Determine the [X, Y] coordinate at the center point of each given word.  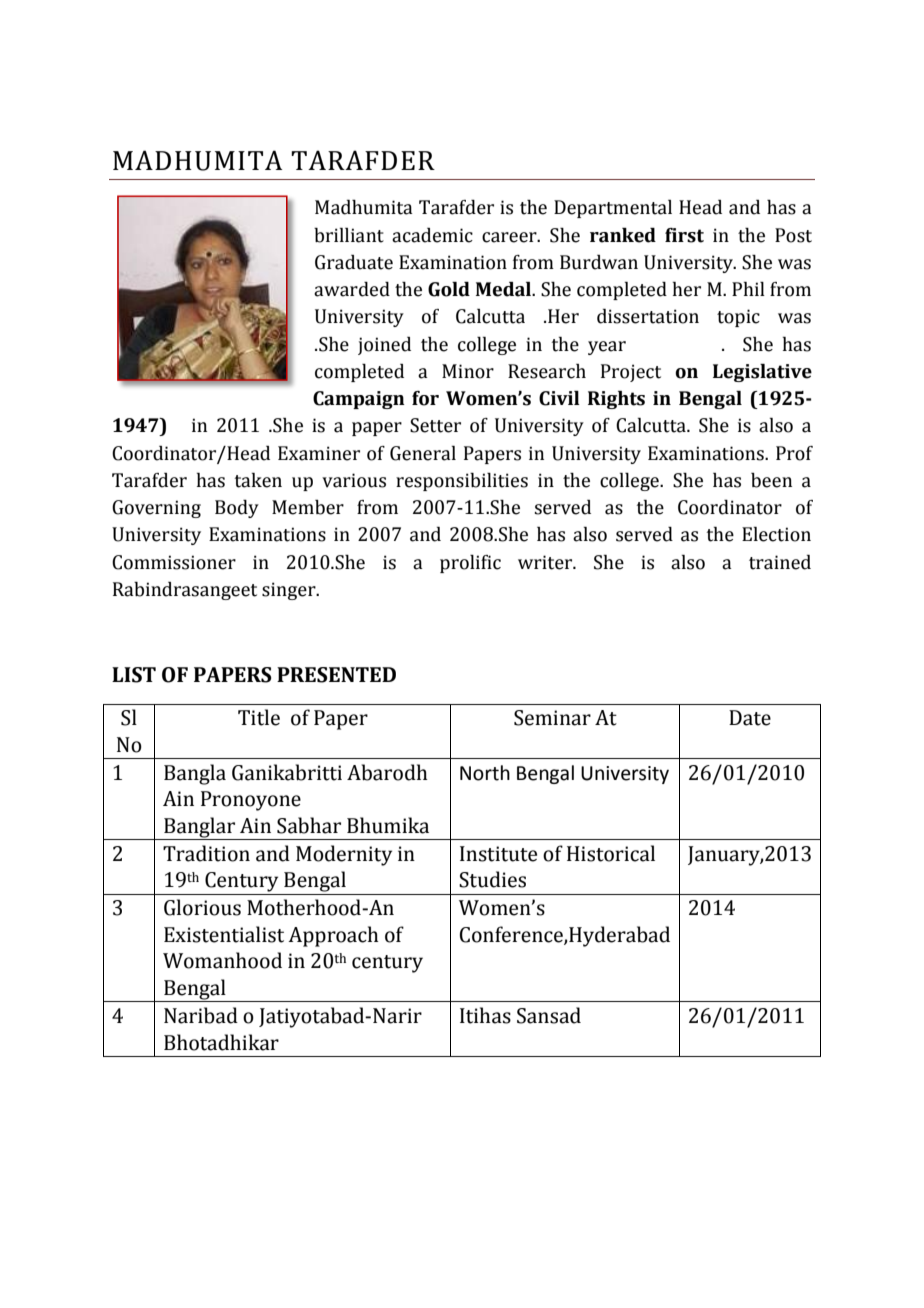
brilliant [349, 235]
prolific [470, 564]
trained [780, 562]
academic [432, 235]
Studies [492, 879]
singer [290, 591]
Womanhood [222, 960]
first [684, 235]
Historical [611, 853]
